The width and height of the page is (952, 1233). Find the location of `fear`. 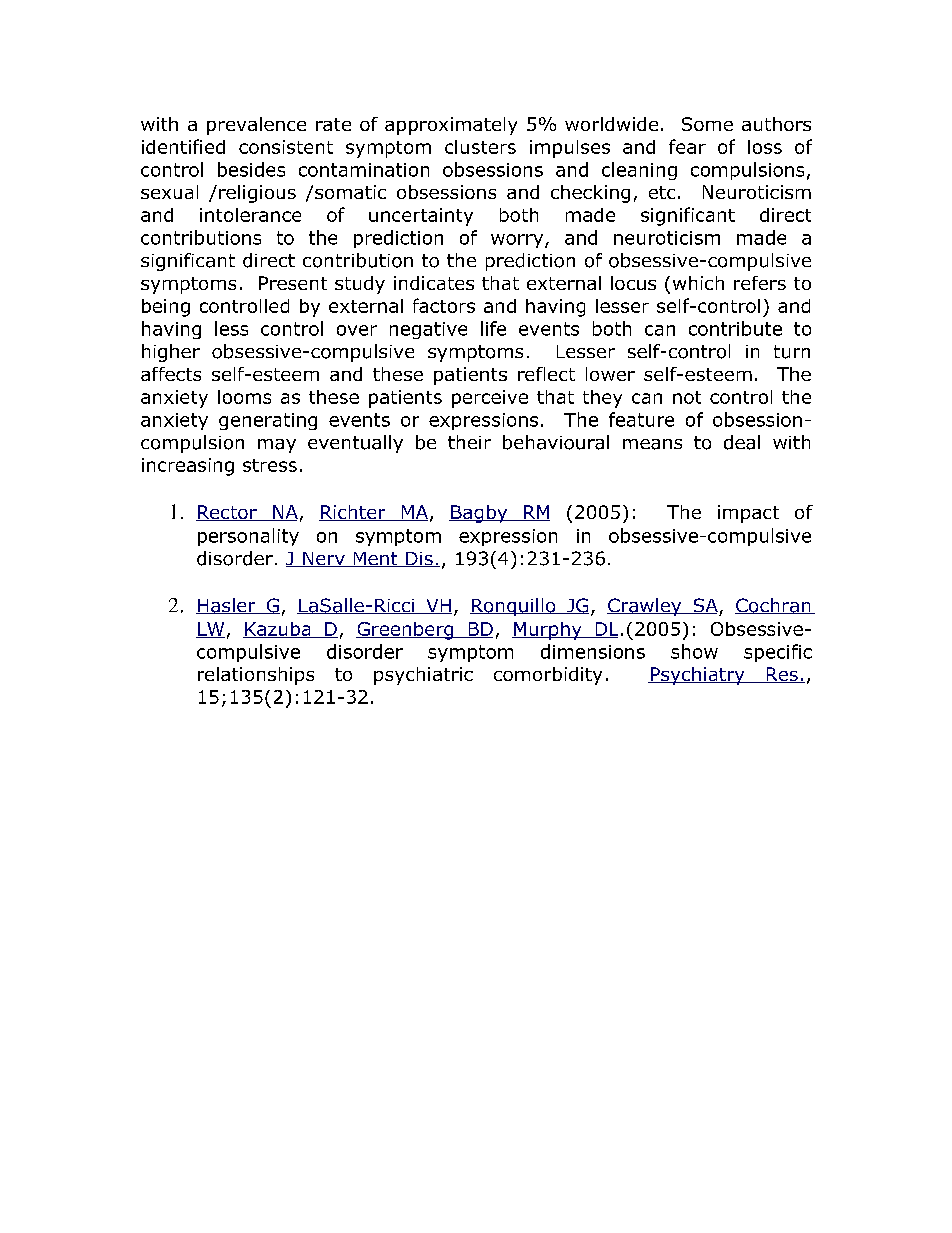

fear is located at coordinates (687, 146).
